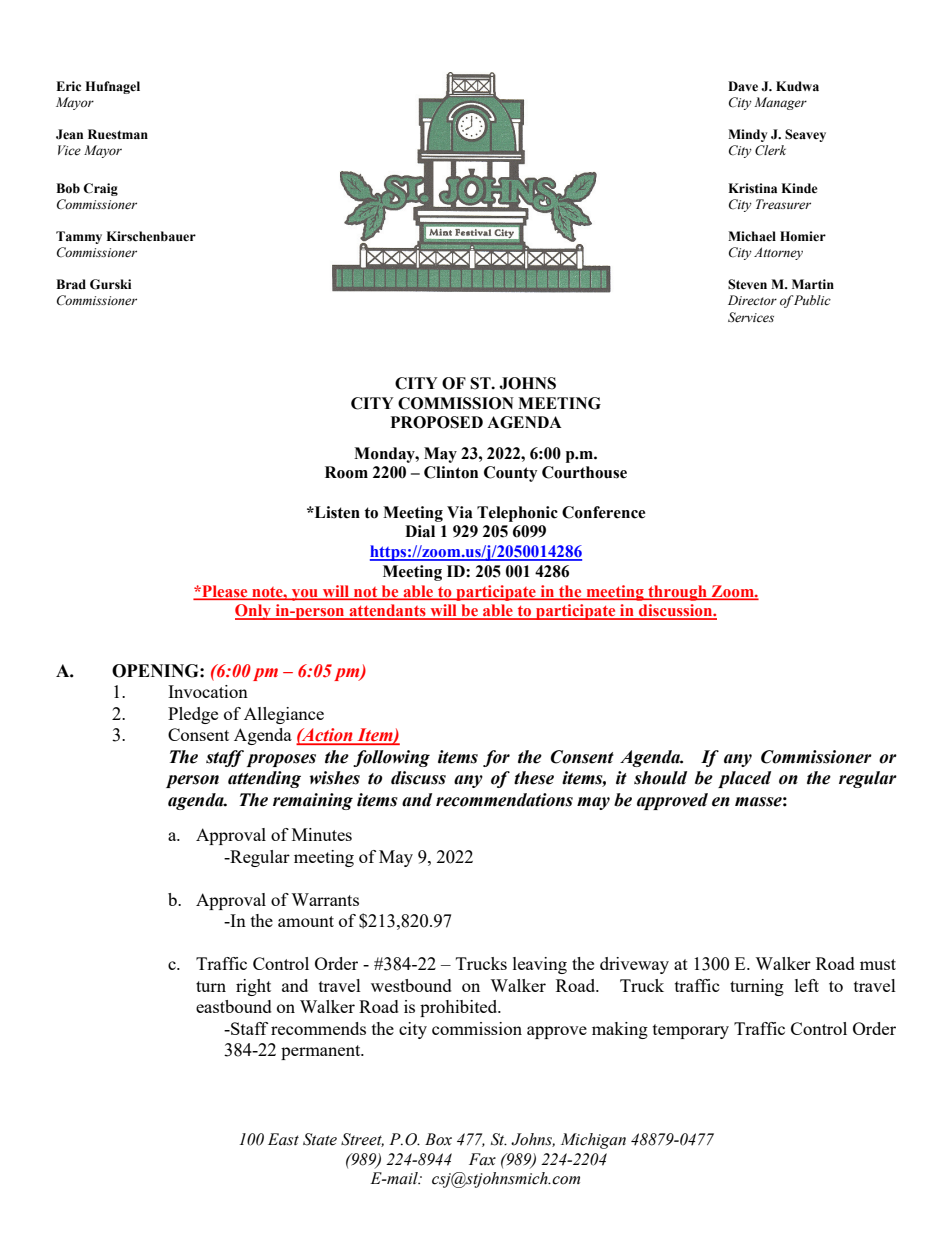  I want to click on Director, so click(752, 300).
